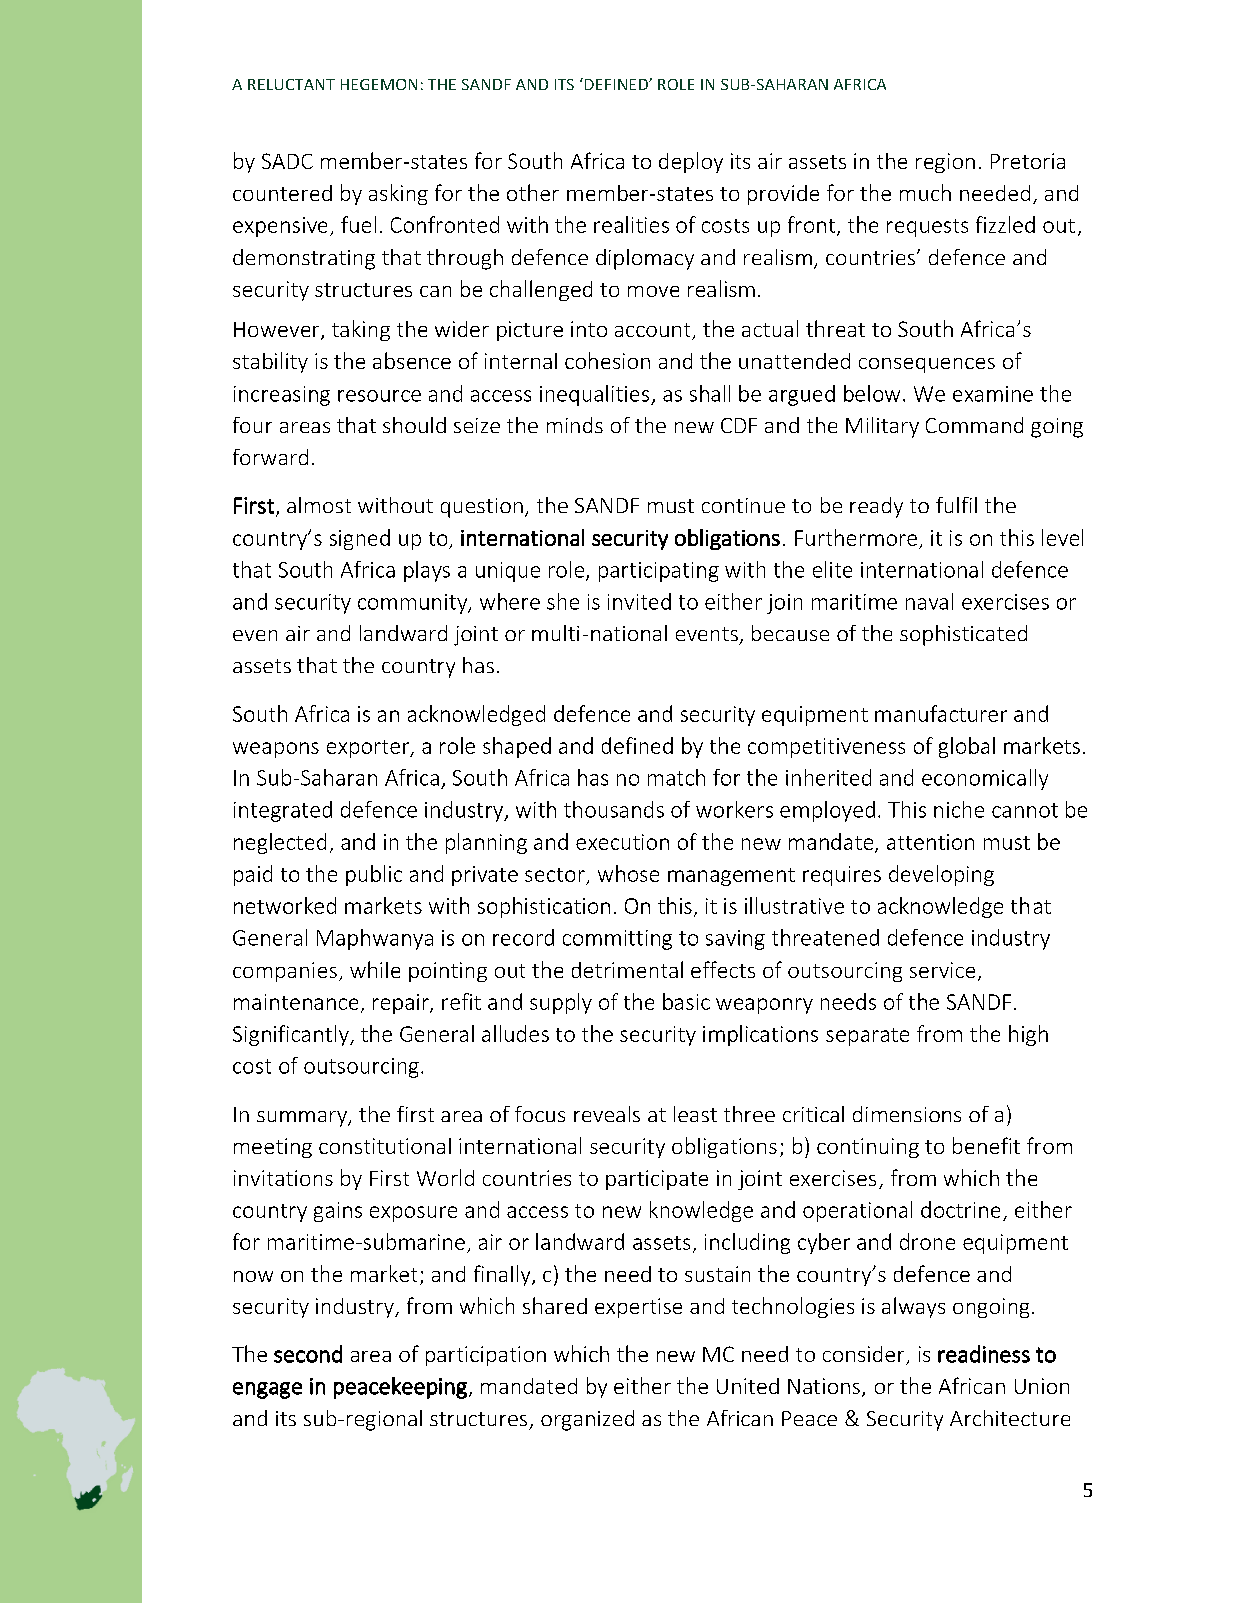  What do you see at coordinates (587, 1420) in the screenshot?
I see `organized` at bounding box center [587, 1420].
